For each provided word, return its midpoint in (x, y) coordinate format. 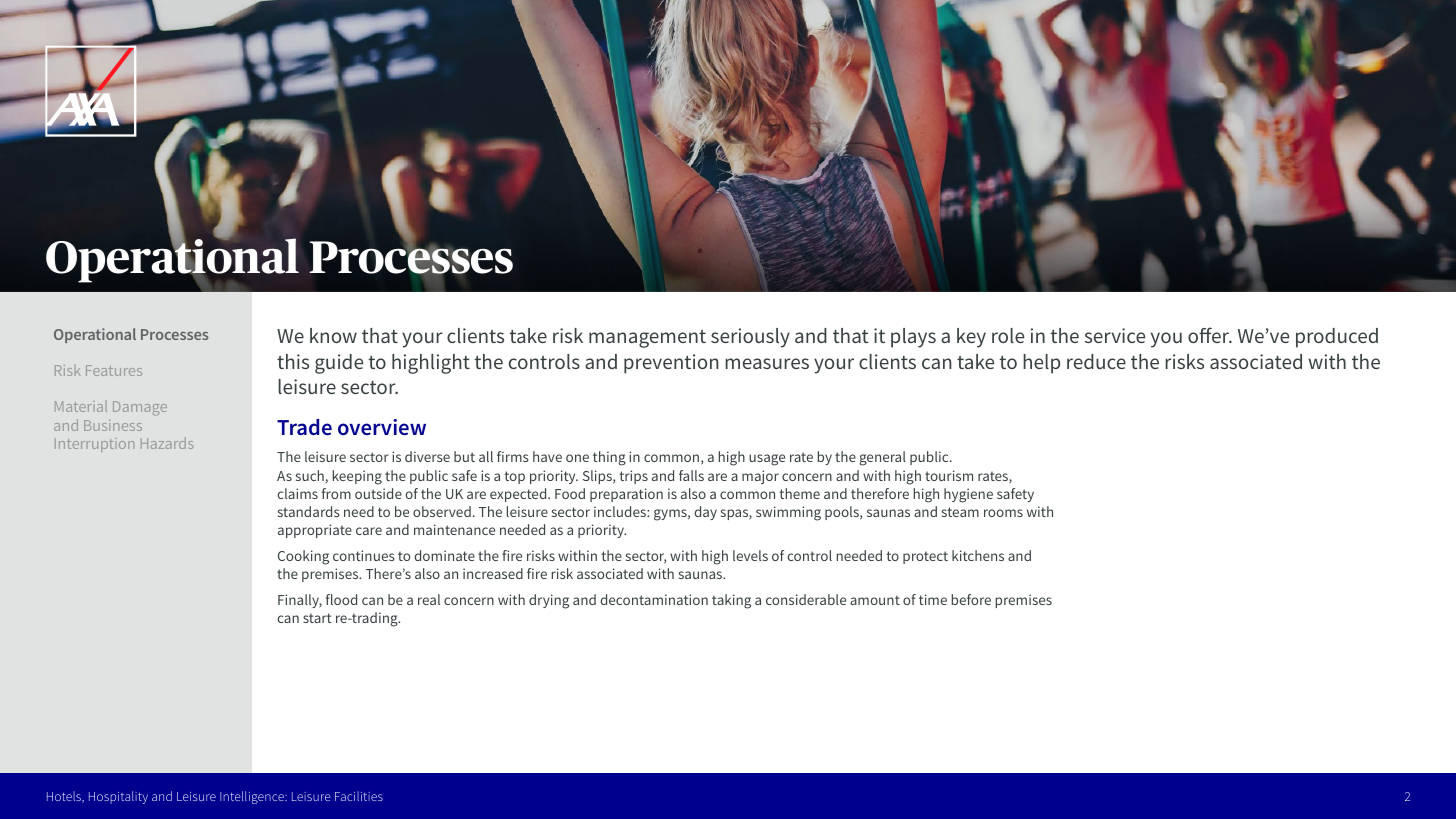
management (647, 339)
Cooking (303, 557)
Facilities (359, 796)
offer (1210, 335)
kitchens (978, 555)
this (293, 361)
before (971, 599)
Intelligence (253, 797)
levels (750, 555)
